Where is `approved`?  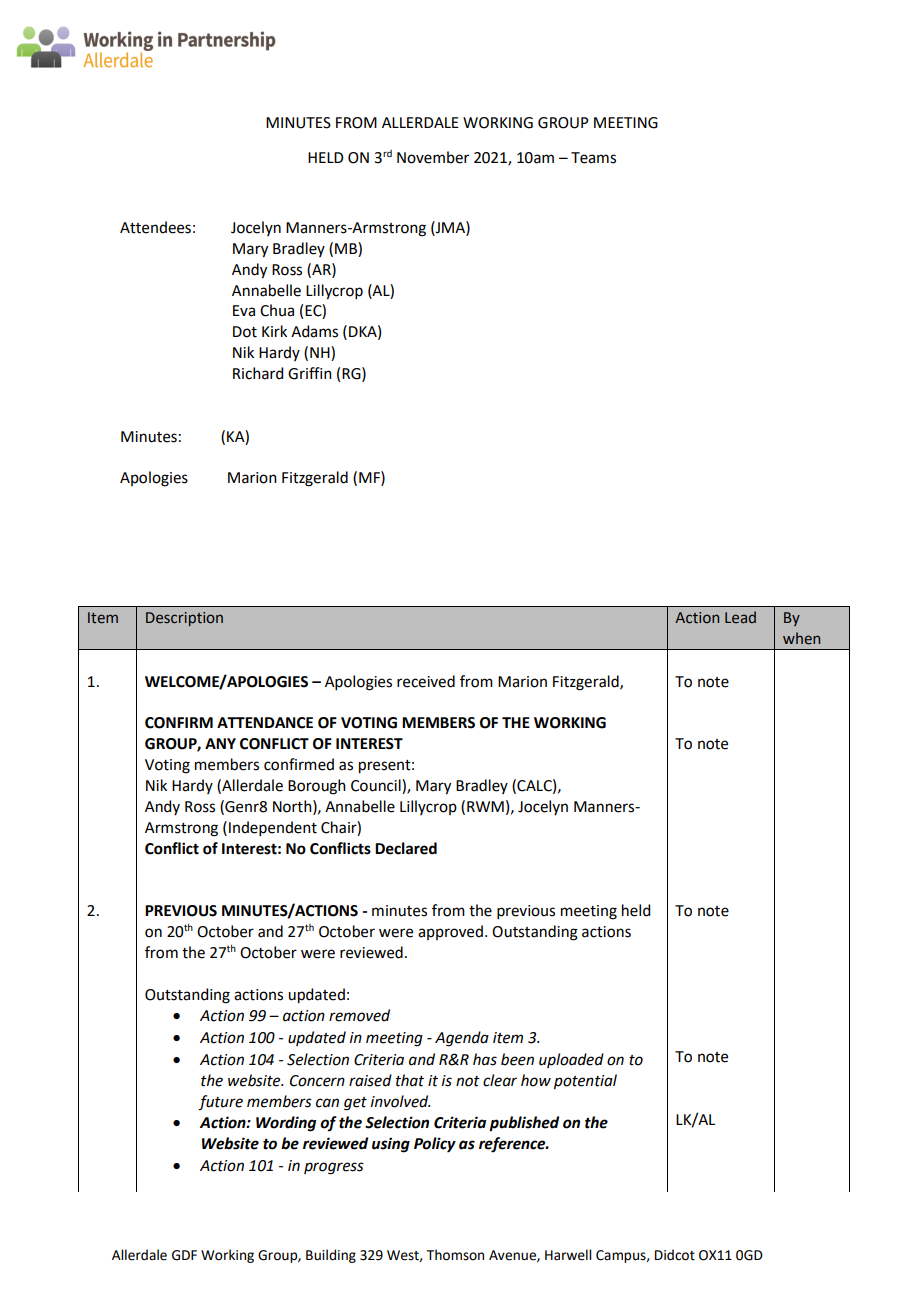
approved is located at coordinates (450, 932).
